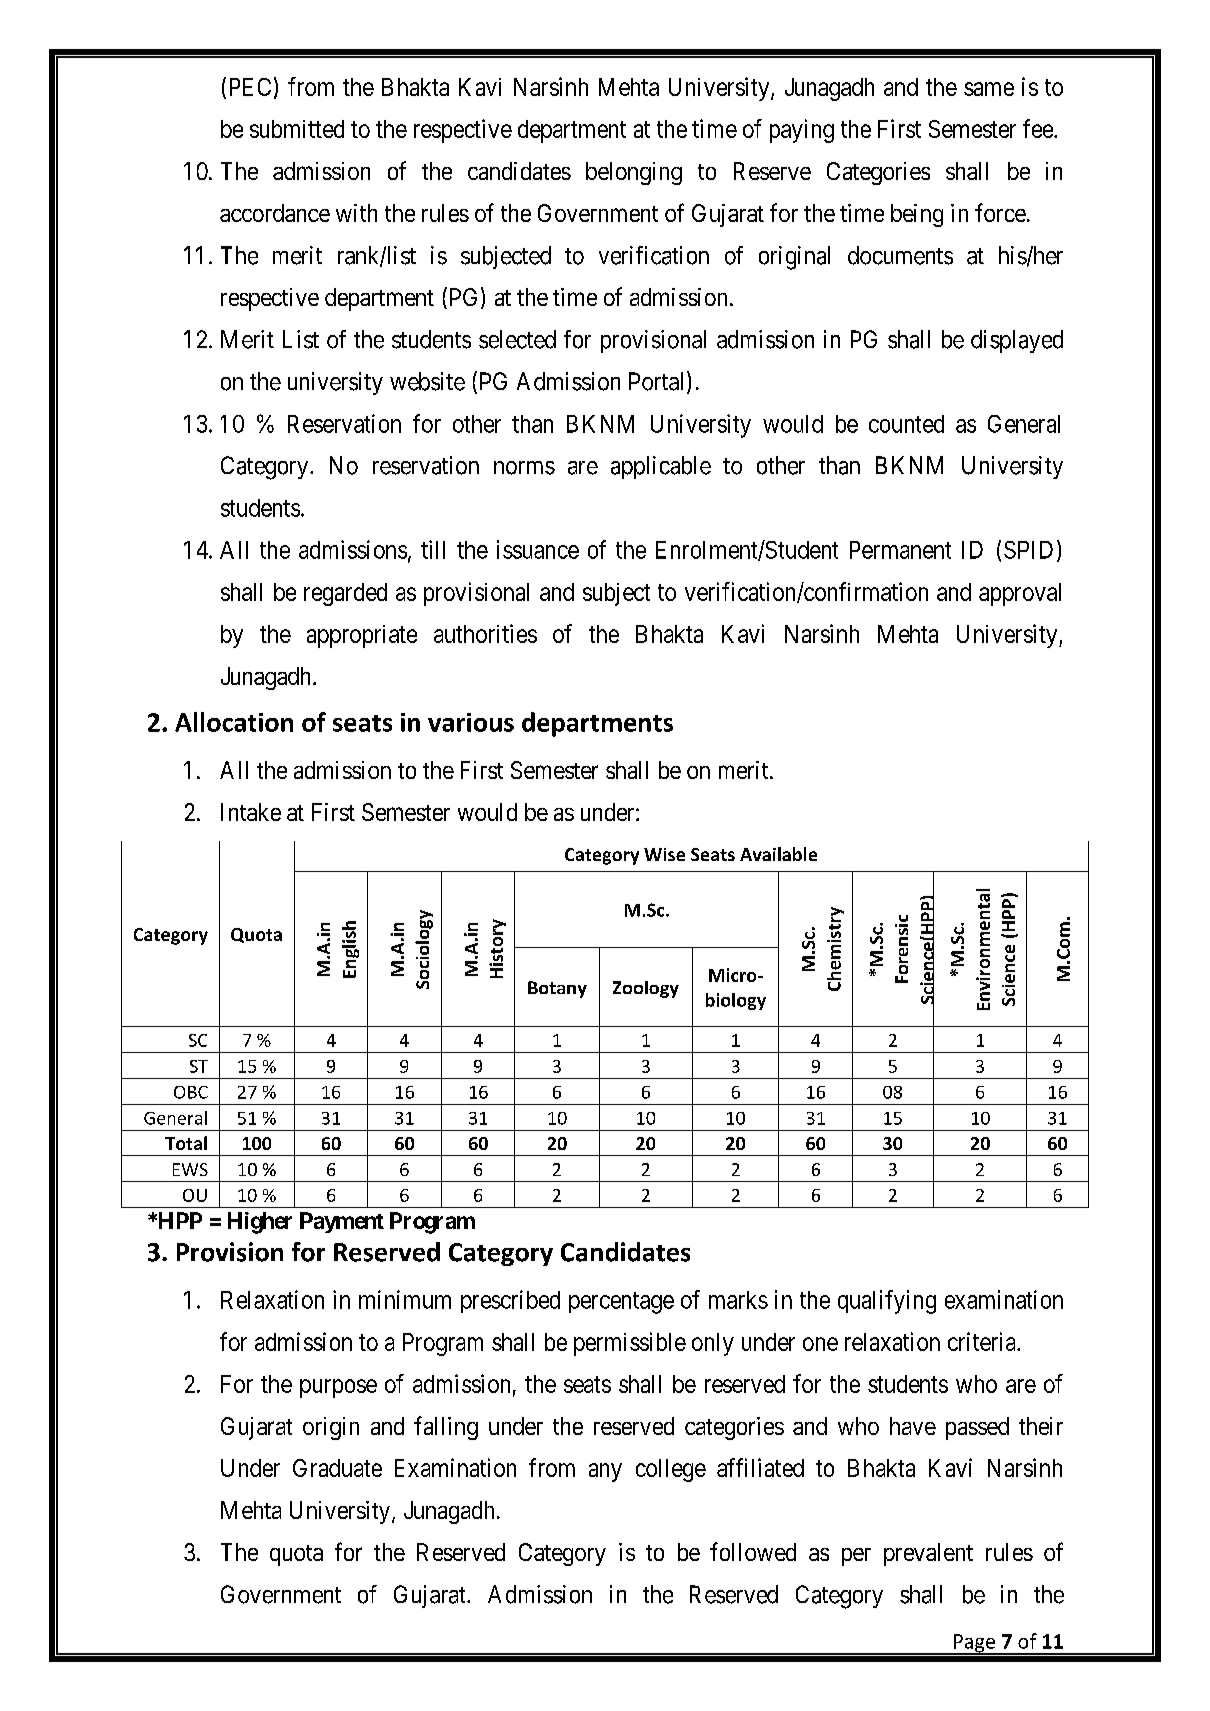 Image resolution: width=1210 pixels, height=1711 pixels. What do you see at coordinates (260, 1223) in the image?
I see `Higher` at bounding box center [260, 1223].
